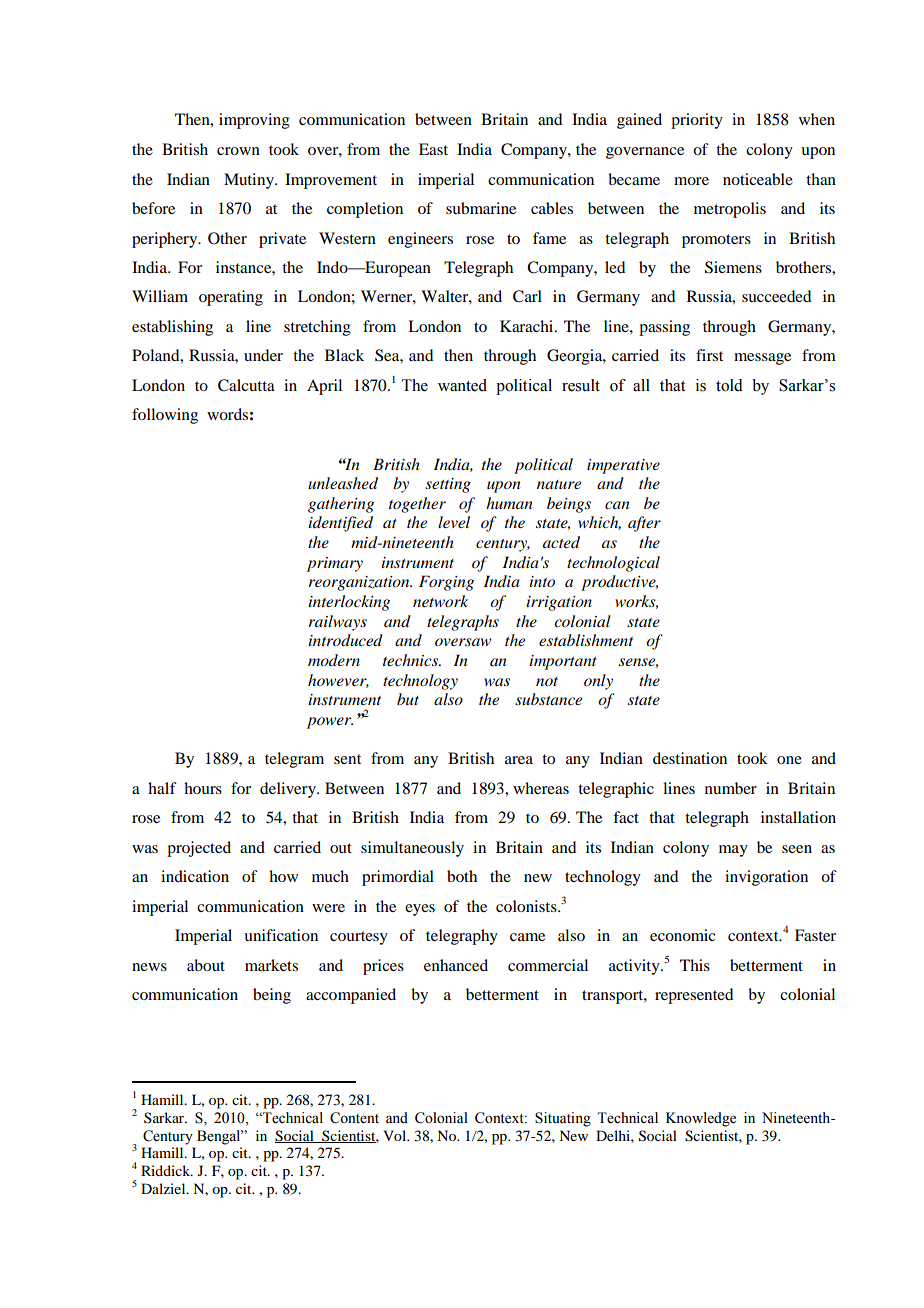  I want to click on productive, so click(619, 583).
